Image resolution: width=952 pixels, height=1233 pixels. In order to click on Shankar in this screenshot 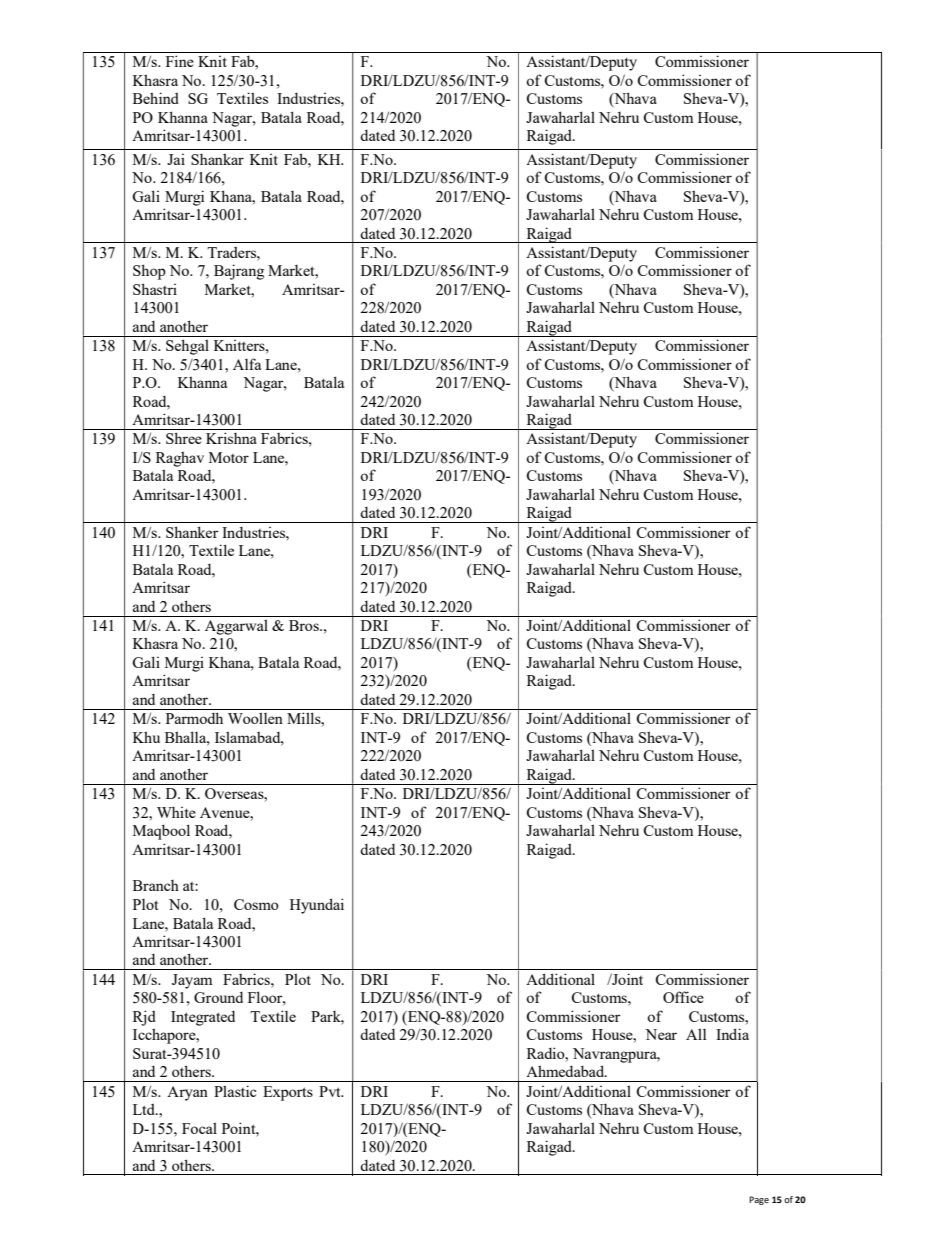, I will do `click(217, 159)`.
